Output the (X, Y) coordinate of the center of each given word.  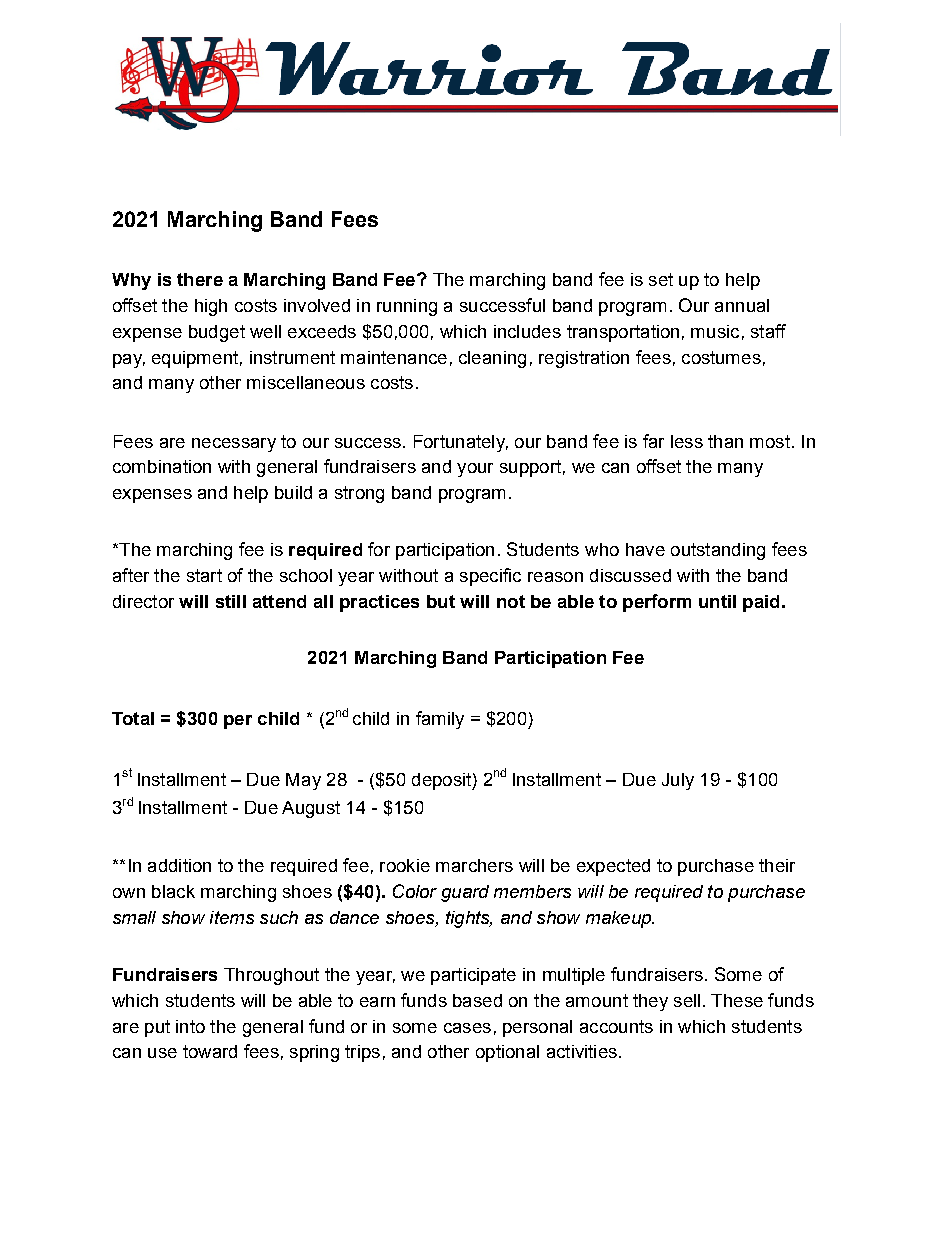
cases (467, 1028)
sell (687, 1000)
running (407, 307)
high (211, 307)
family (440, 720)
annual (742, 305)
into (190, 1026)
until (717, 601)
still (231, 601)
